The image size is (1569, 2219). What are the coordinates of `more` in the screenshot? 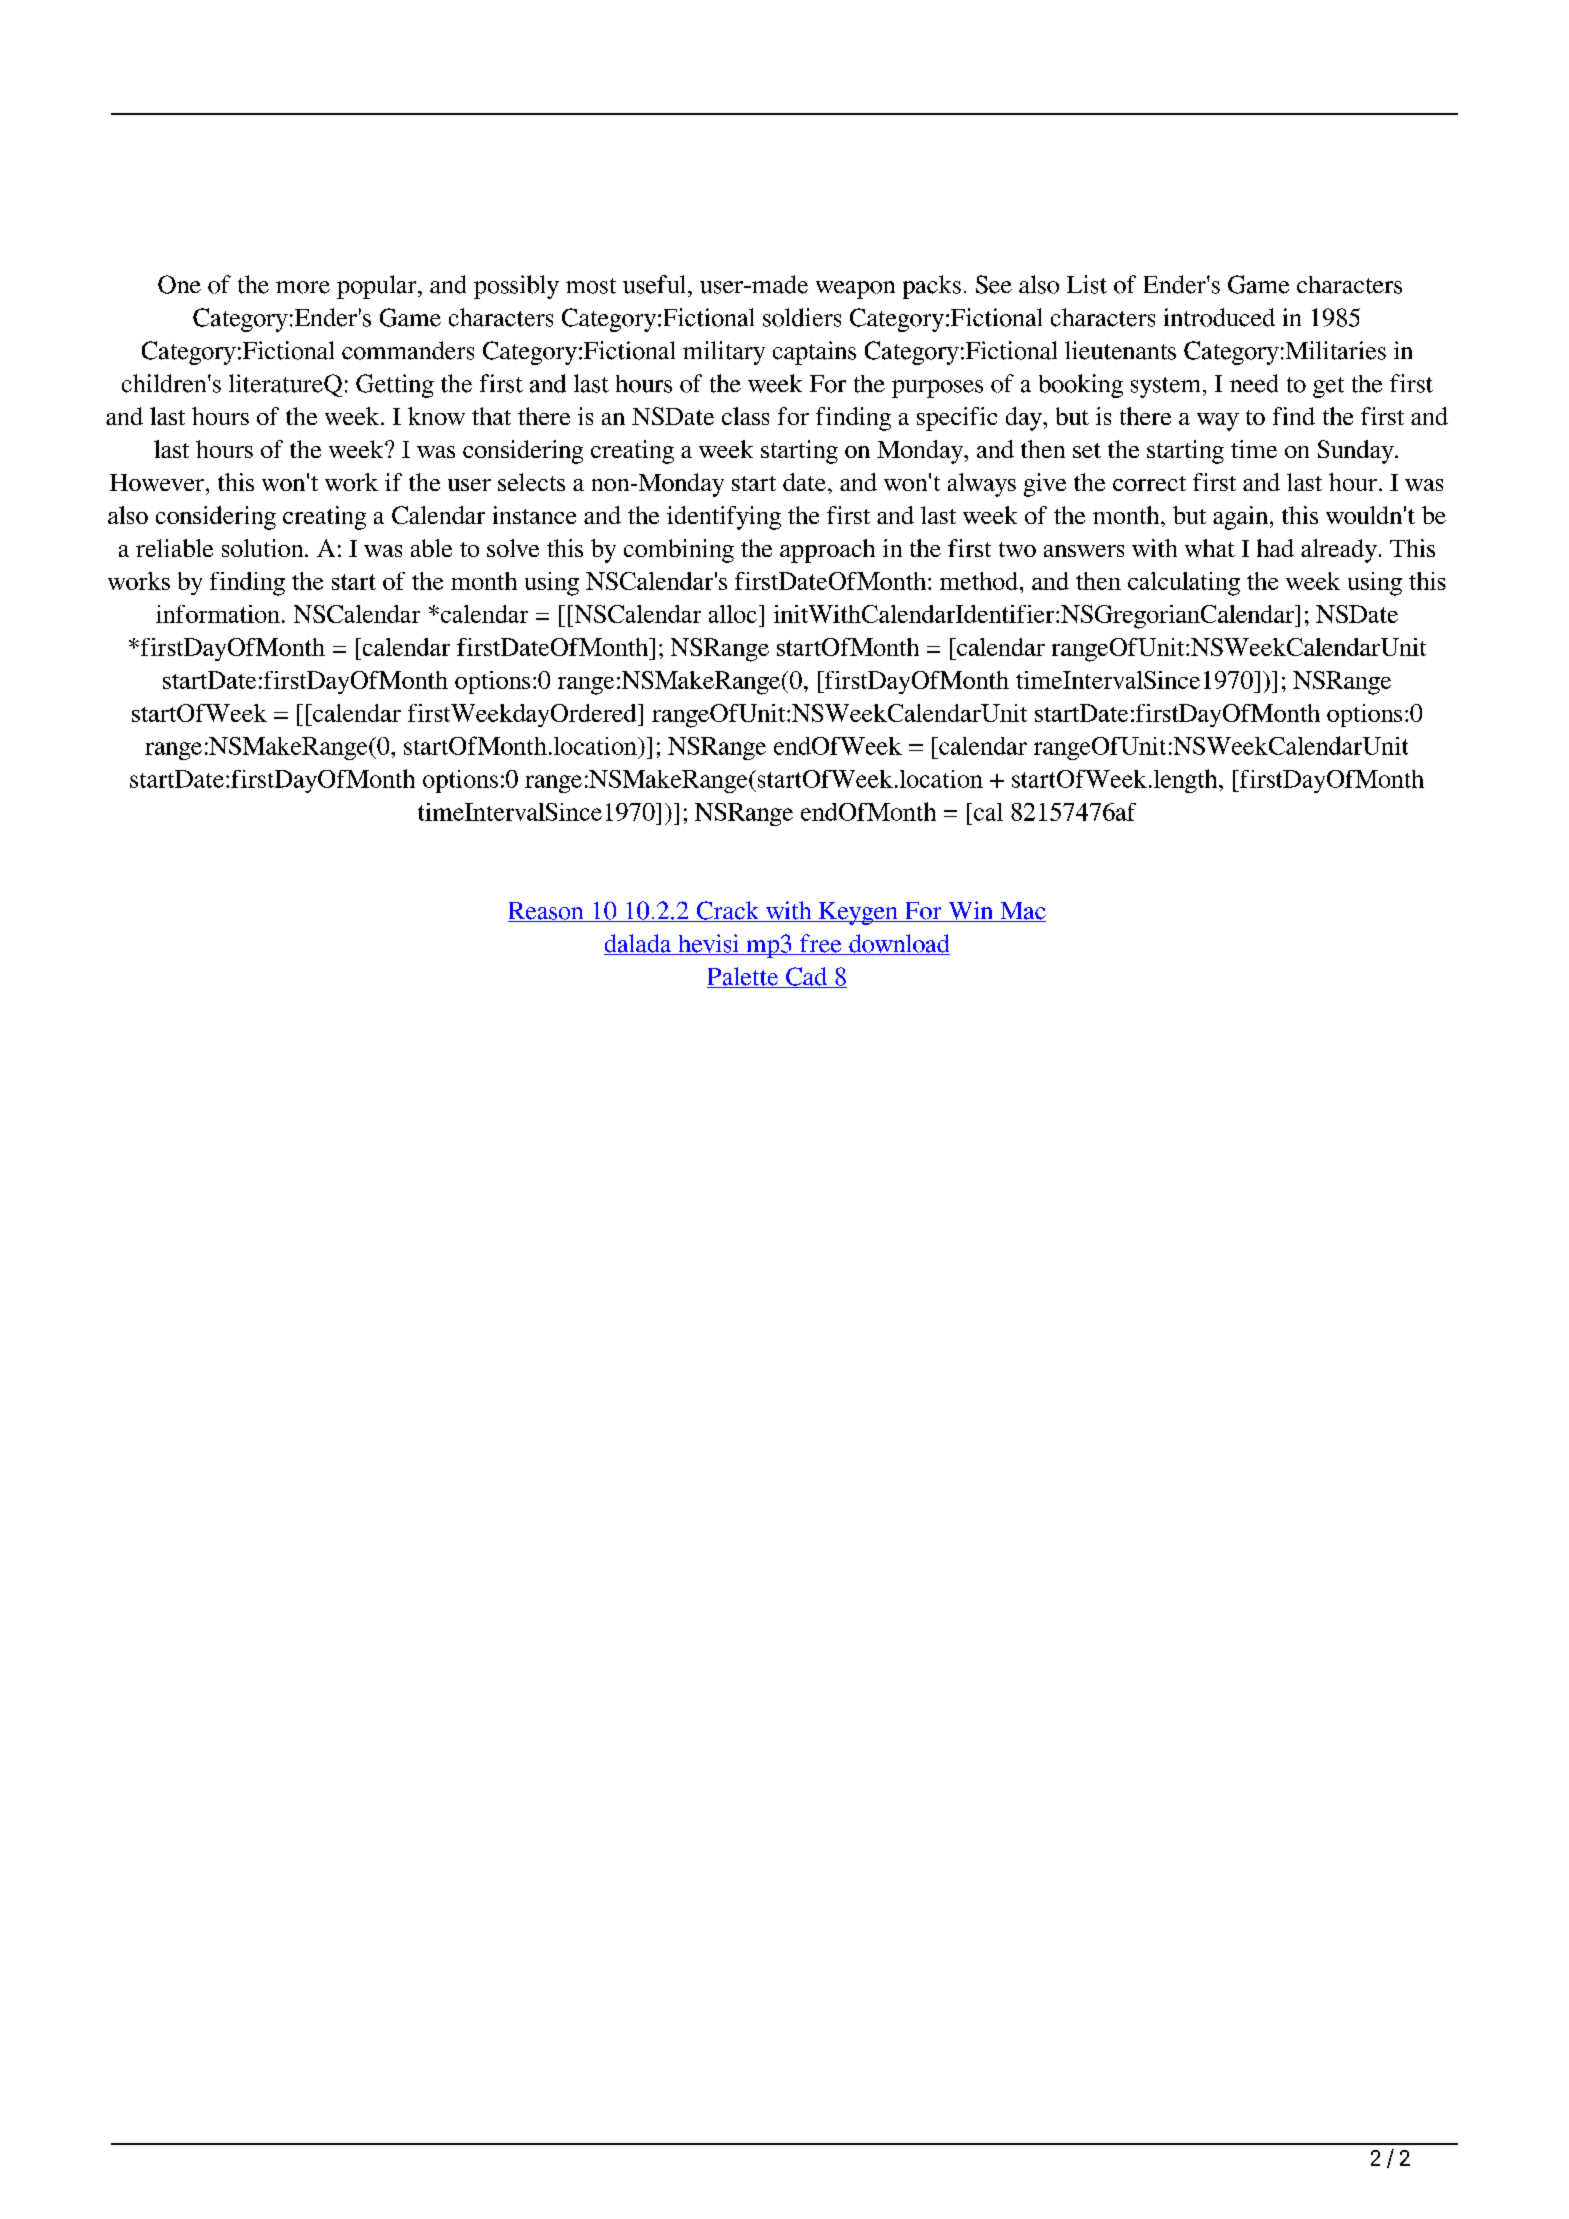 It's located at (303, 287).
